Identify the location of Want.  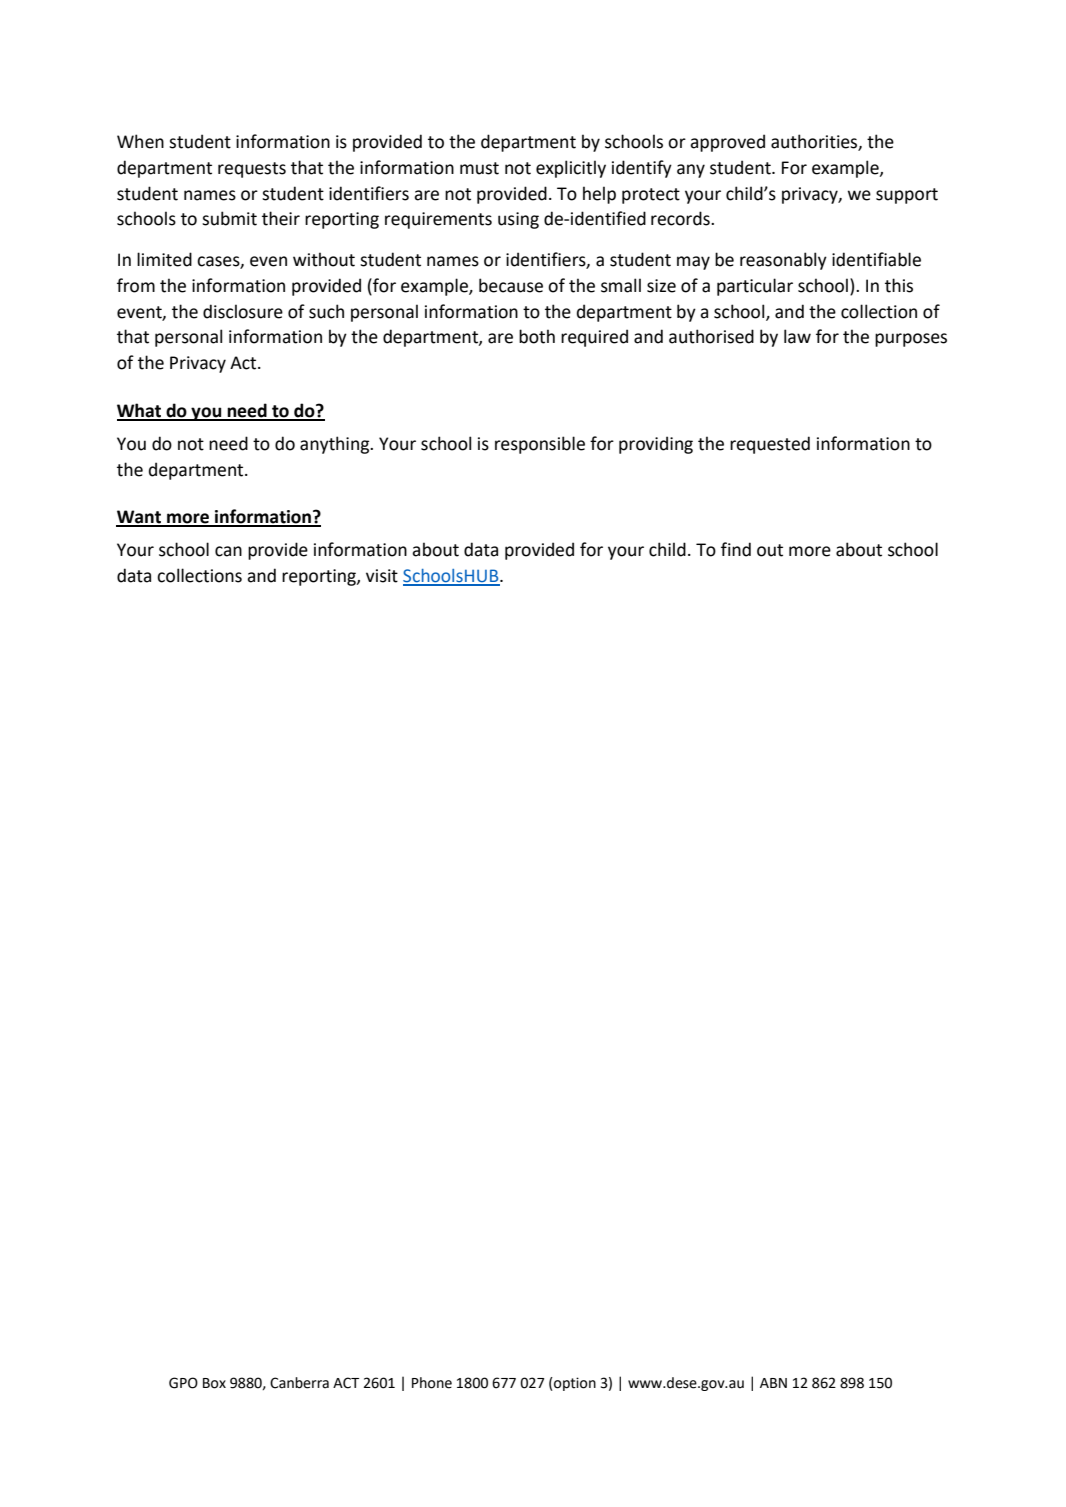
(140, 518).
